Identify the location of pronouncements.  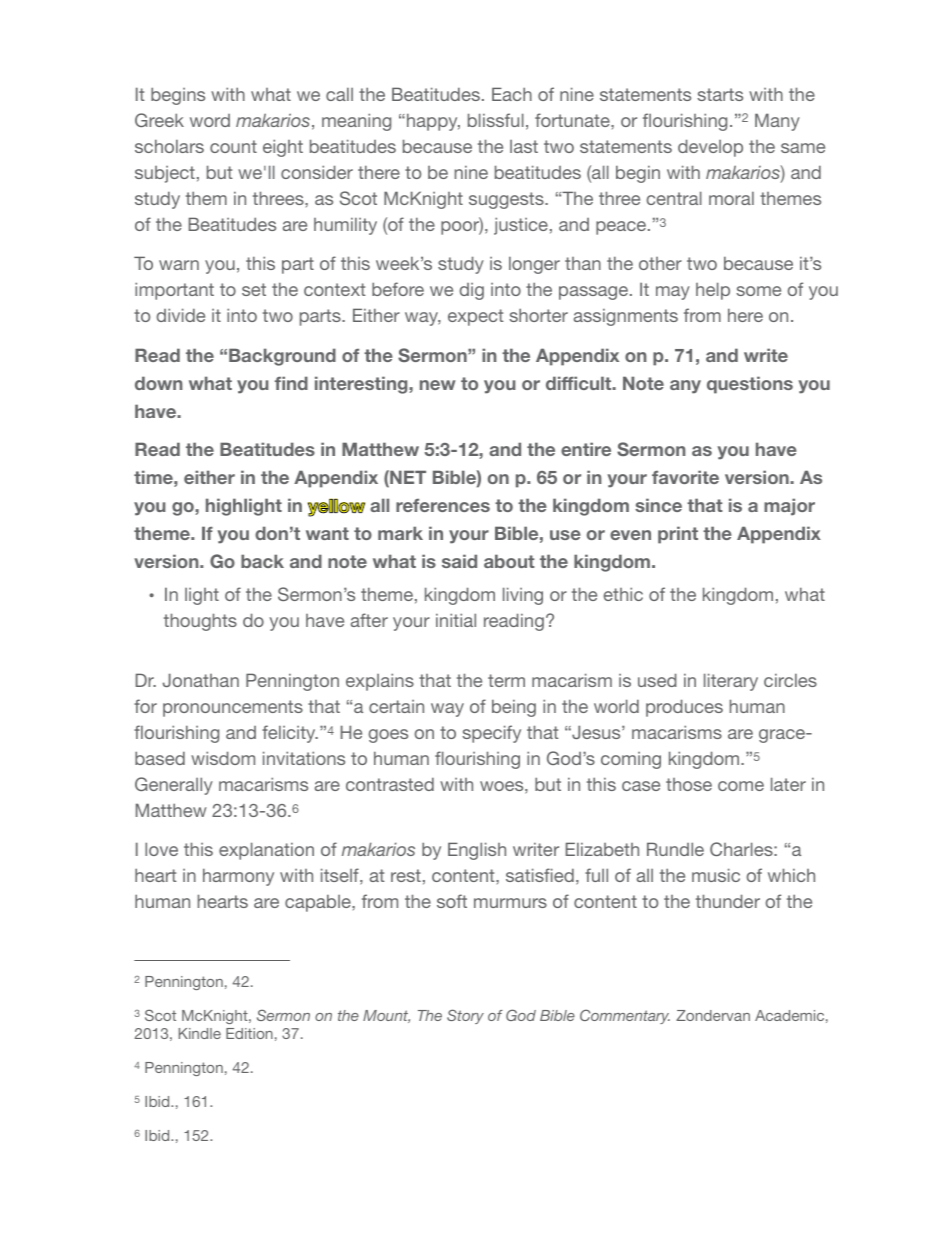
(233, 708).
